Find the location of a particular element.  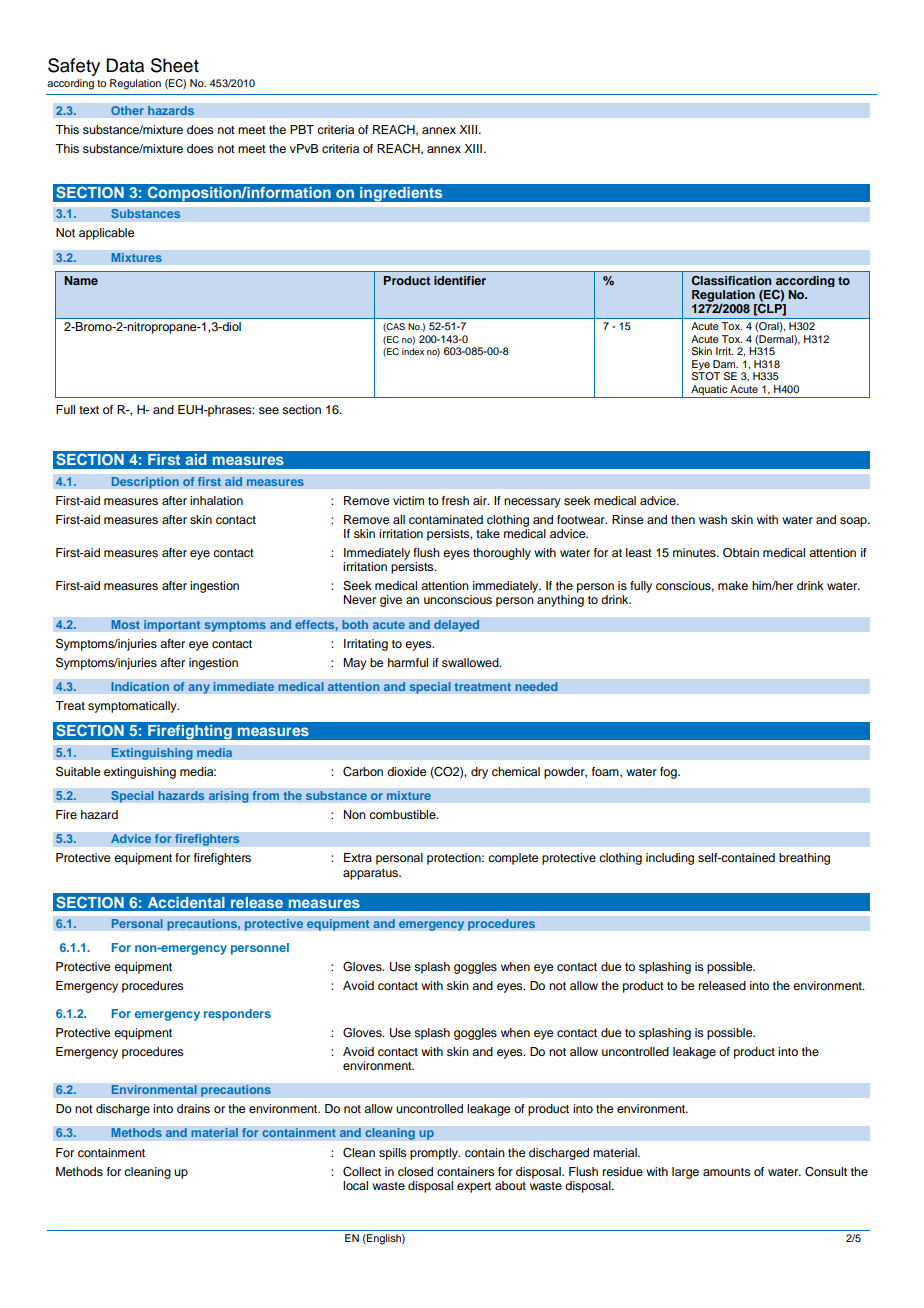

drains is located at coordinates (193, 1108).
